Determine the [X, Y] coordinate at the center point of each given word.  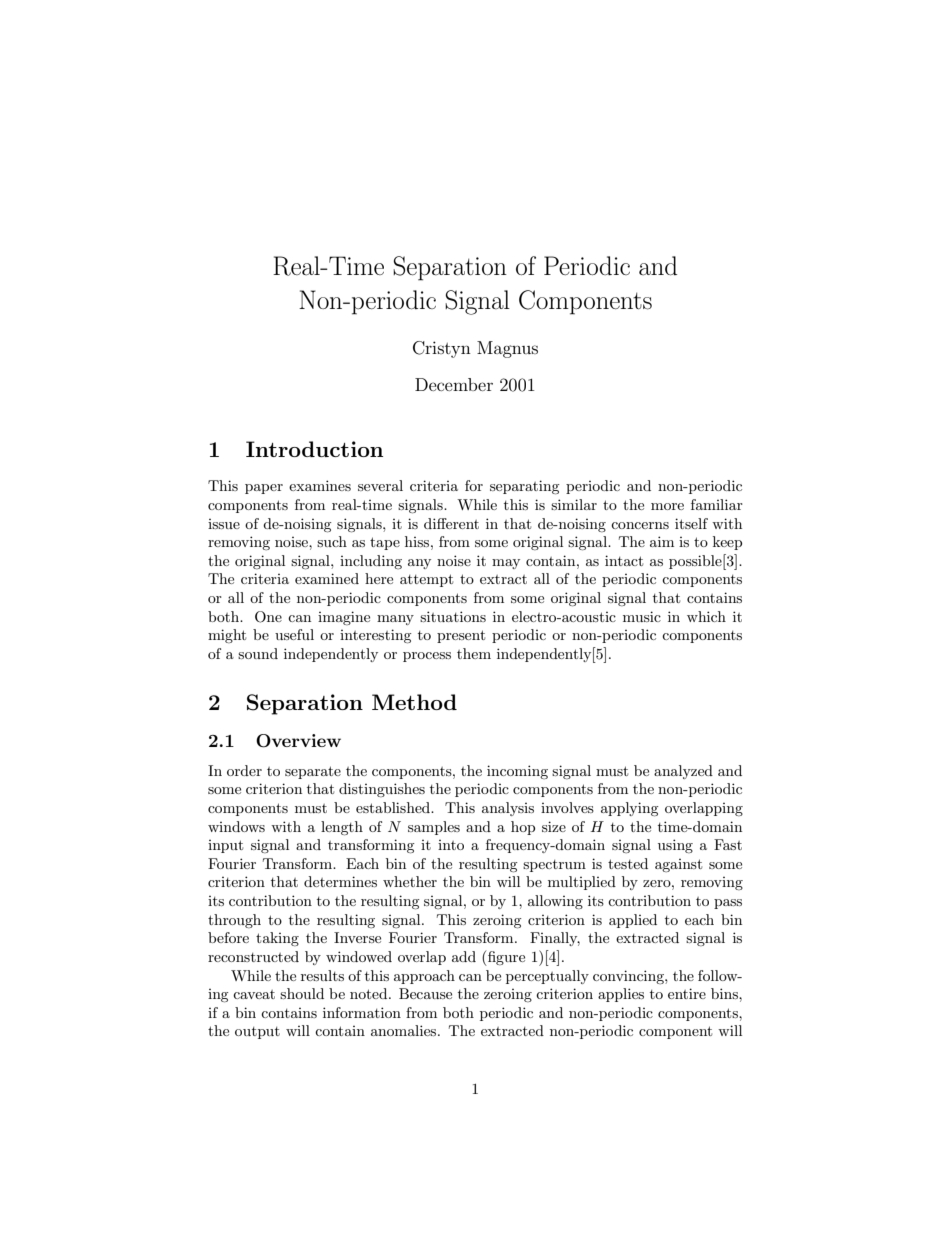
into [451, 845]
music [642, 616]
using [675, 846]
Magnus [507, 349]
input [225, 846]
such [332, 541]
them [474, 653]
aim [662, 541]
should [302, 993]
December [454, 384]
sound [258, 653]
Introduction [314, 449]
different [451, 523]
